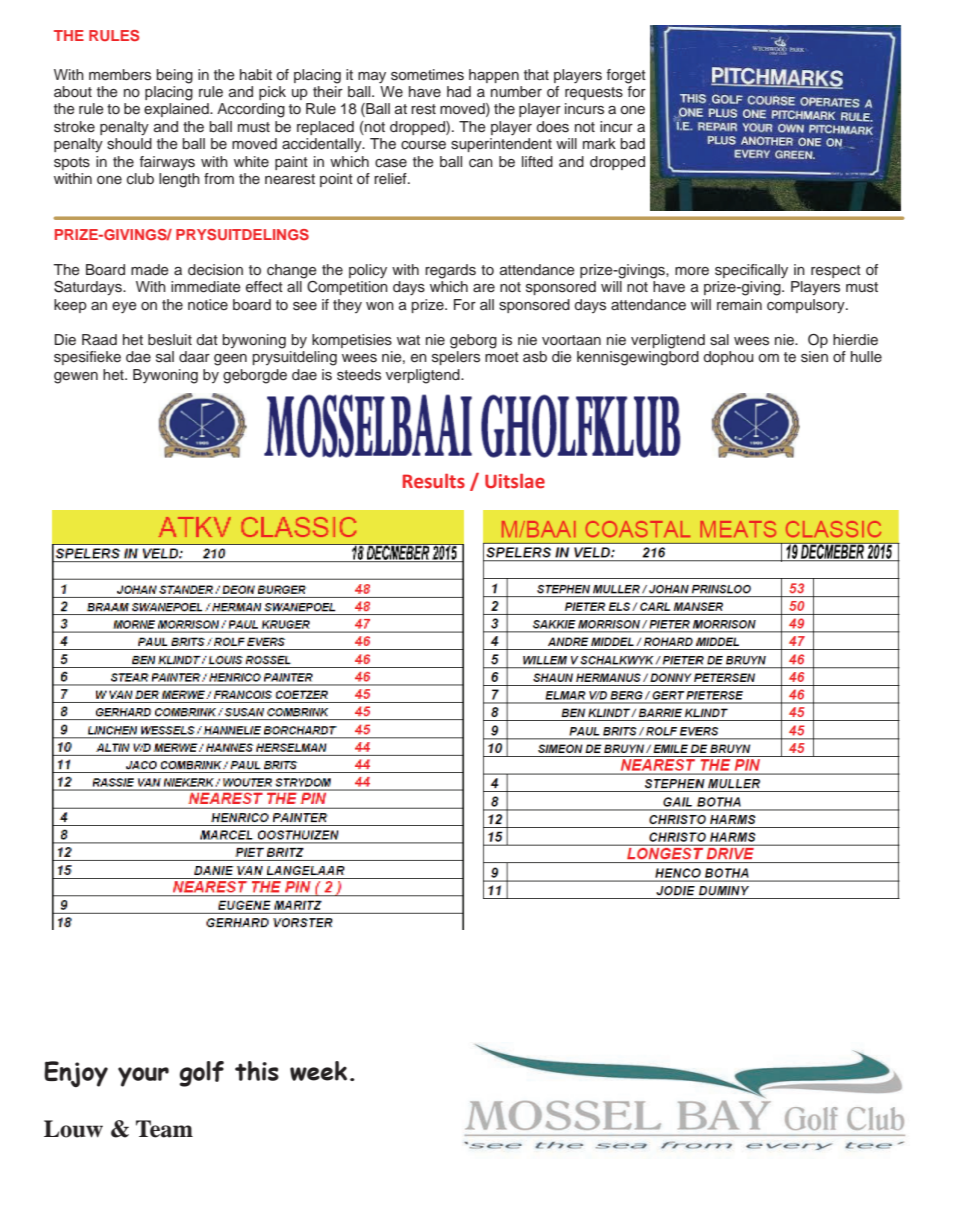  I want to click on asb, so click(535, 357).
